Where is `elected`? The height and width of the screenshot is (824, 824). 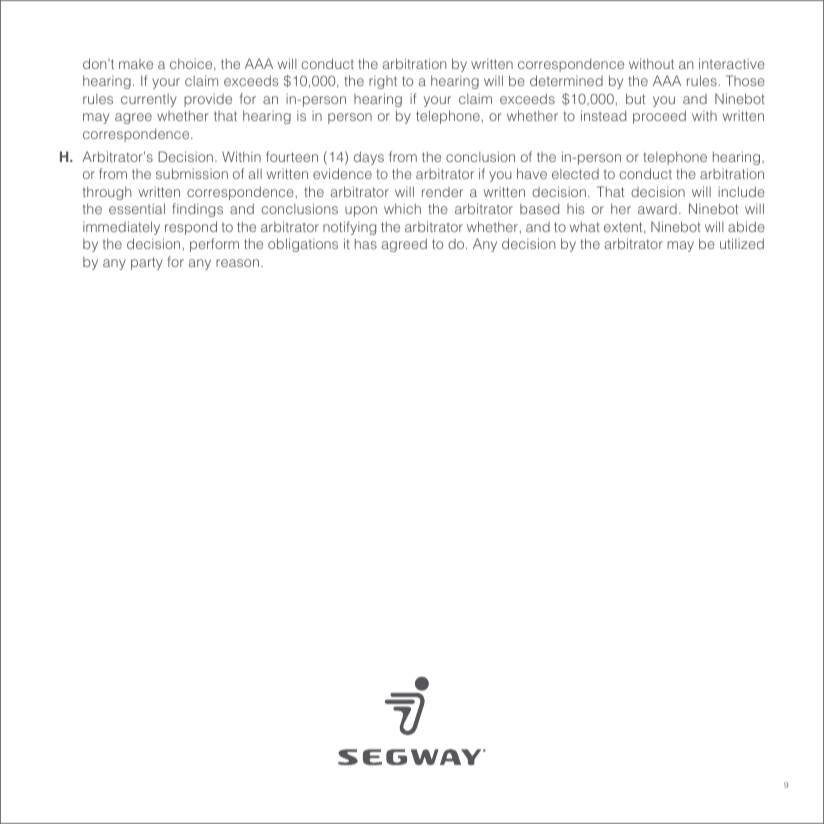 elected is located at coordinates (575, 174).
